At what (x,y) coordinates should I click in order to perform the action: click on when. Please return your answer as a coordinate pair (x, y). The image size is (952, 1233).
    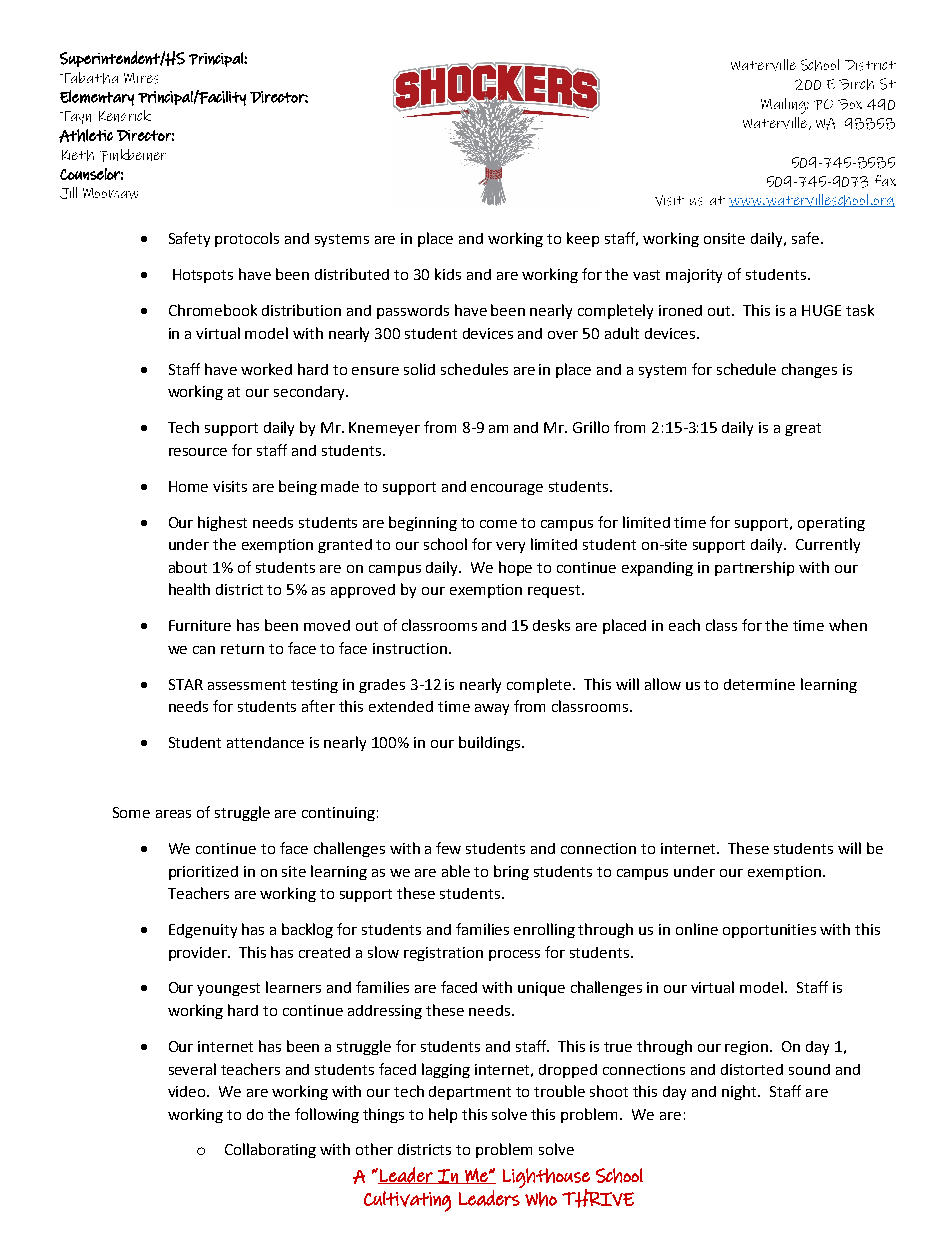
    Looking at the image, I should click on (848, 625).
